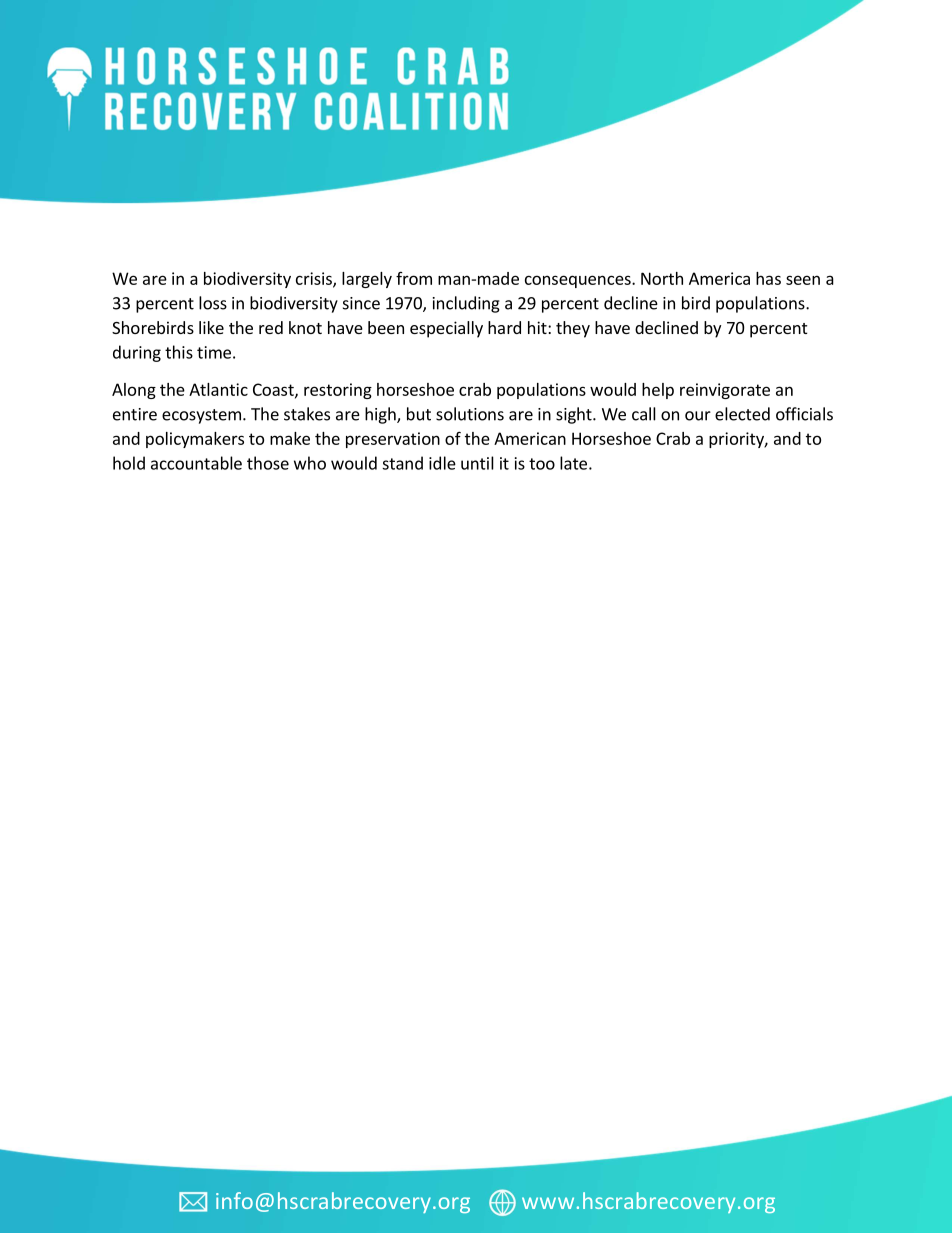  Describe the element at coordinates (725, 391) in the image. I see `reinvigorate` at that location.
